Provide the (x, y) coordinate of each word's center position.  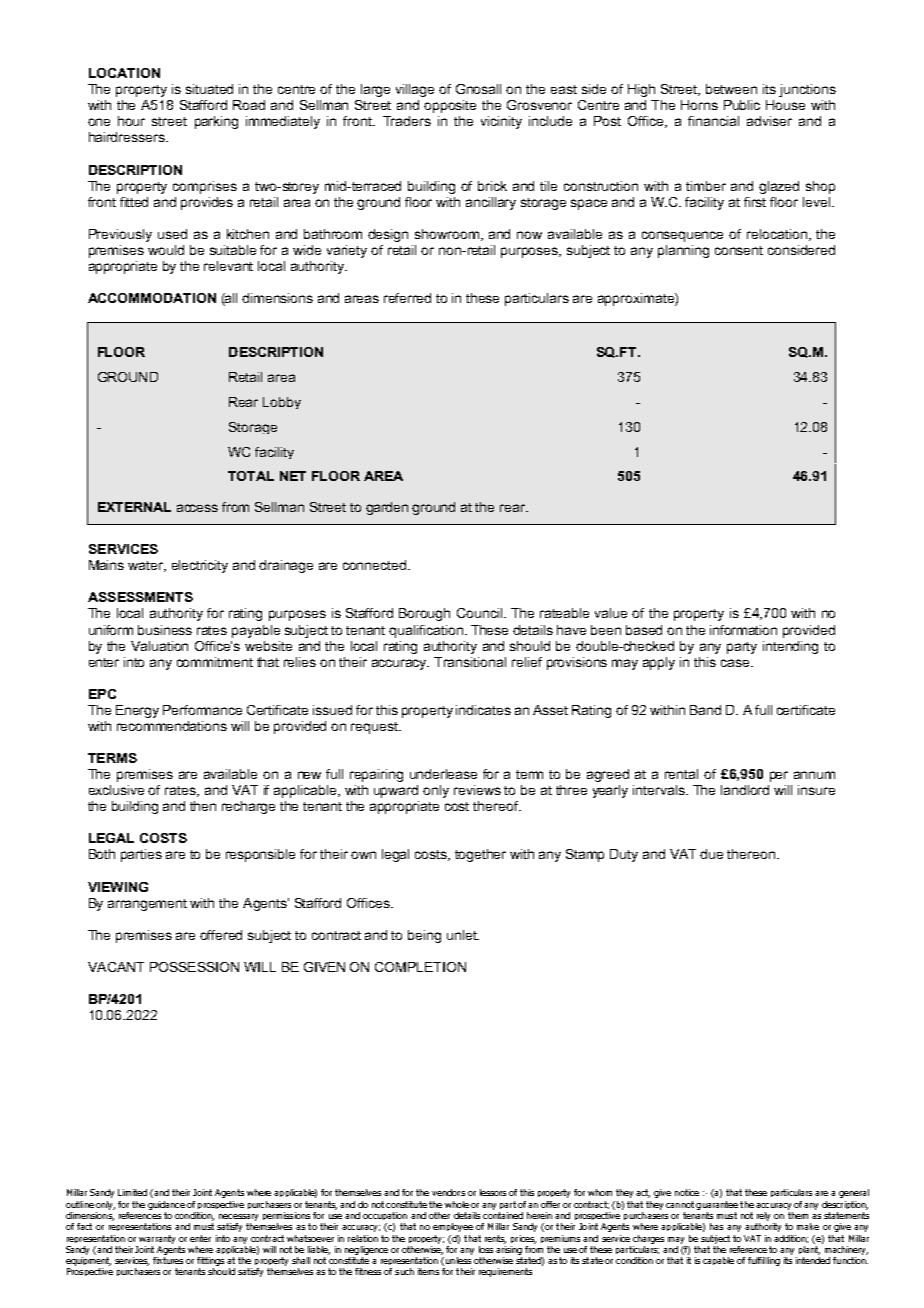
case (736, 663)
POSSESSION (194, 967)
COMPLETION (420, 967)
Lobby (282, 403)
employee (453, 1227)
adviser (769, 121)
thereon (751, 854)
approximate (637, 299)
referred (407, 298)
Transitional (470, 662)
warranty (157, 1239)
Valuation (159, 646)
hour (131, 121)
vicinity (501, 122)
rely (763, 1216)
